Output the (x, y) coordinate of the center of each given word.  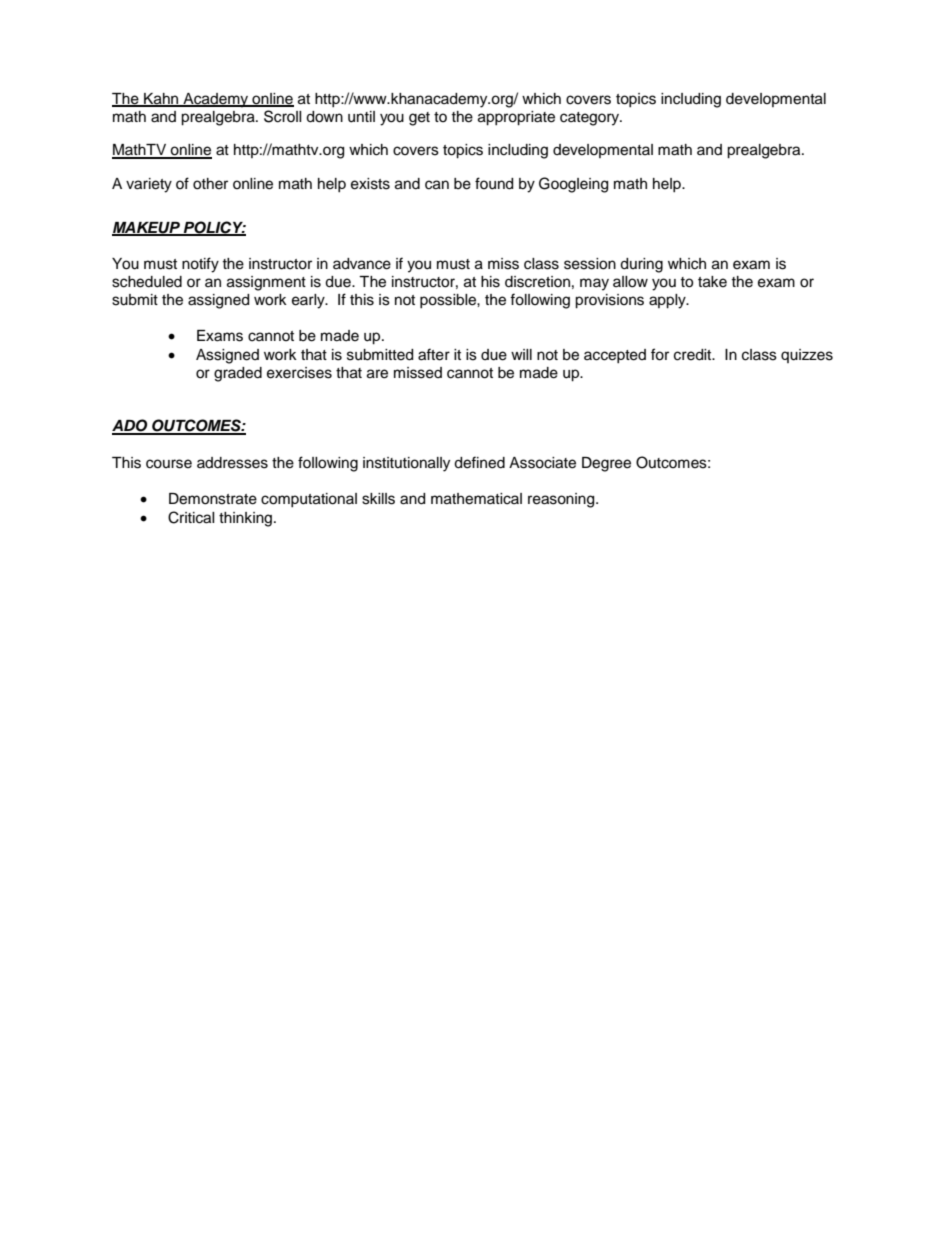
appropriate (516, 118)
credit (694, 355)
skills (378, 499)
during (641, 265)
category (591, 119)
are (377, 374)
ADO (131, 426)
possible (449, 301)
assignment (266, 283)
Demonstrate (213, 499)
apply (668, 301)
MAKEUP (147, 229)
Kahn (161, 100)
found (494, 183)
